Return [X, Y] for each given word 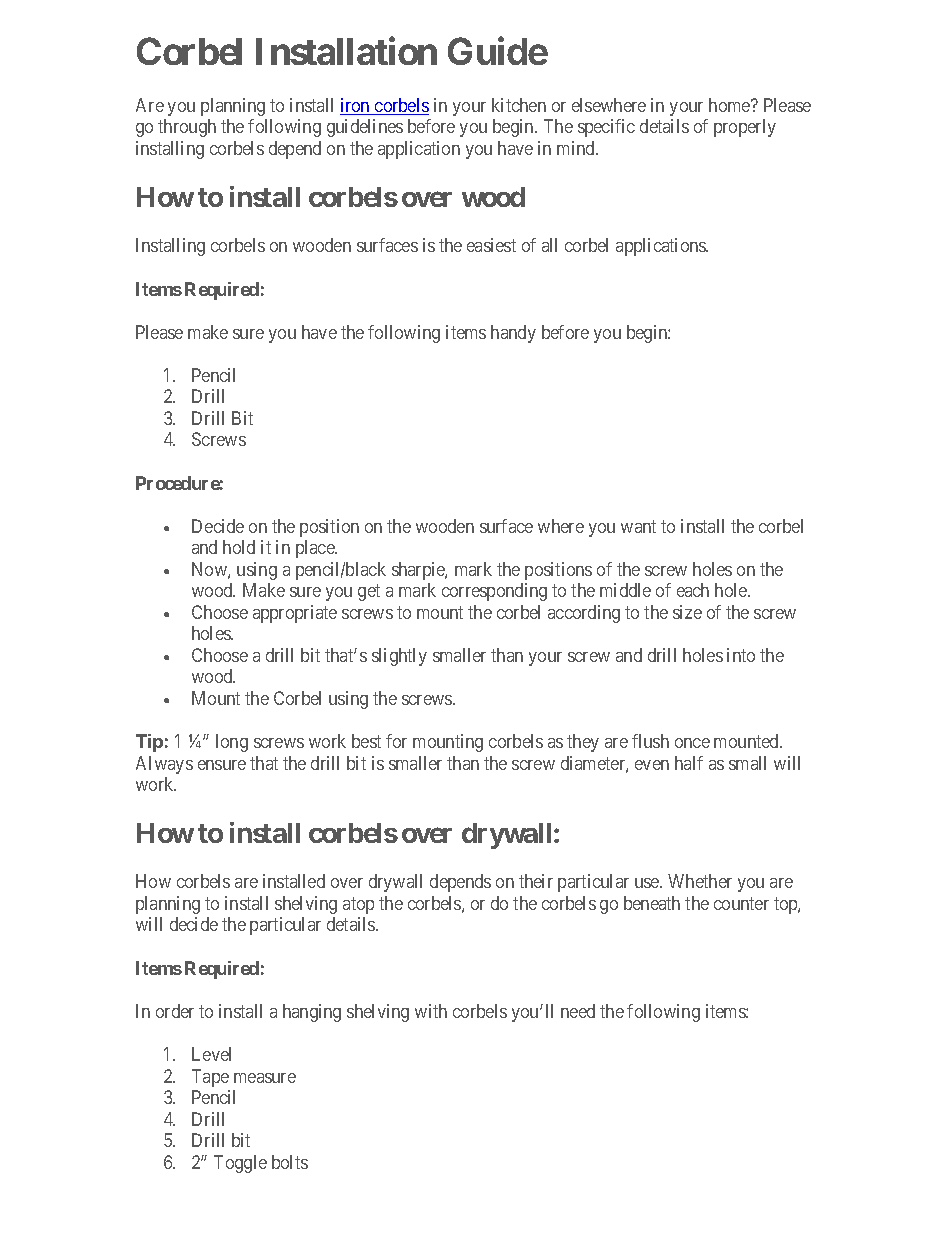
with [431, 1011]
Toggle [240, 1164]
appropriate [295, 614]
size [687, 612]
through [187, 128]
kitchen [519, 105]
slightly [399, 657]
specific [606, 128]
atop [358, 905]
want [638, 526]
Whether [700, 881]
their [536, 881]
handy [513, 334]
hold [239, 547]
